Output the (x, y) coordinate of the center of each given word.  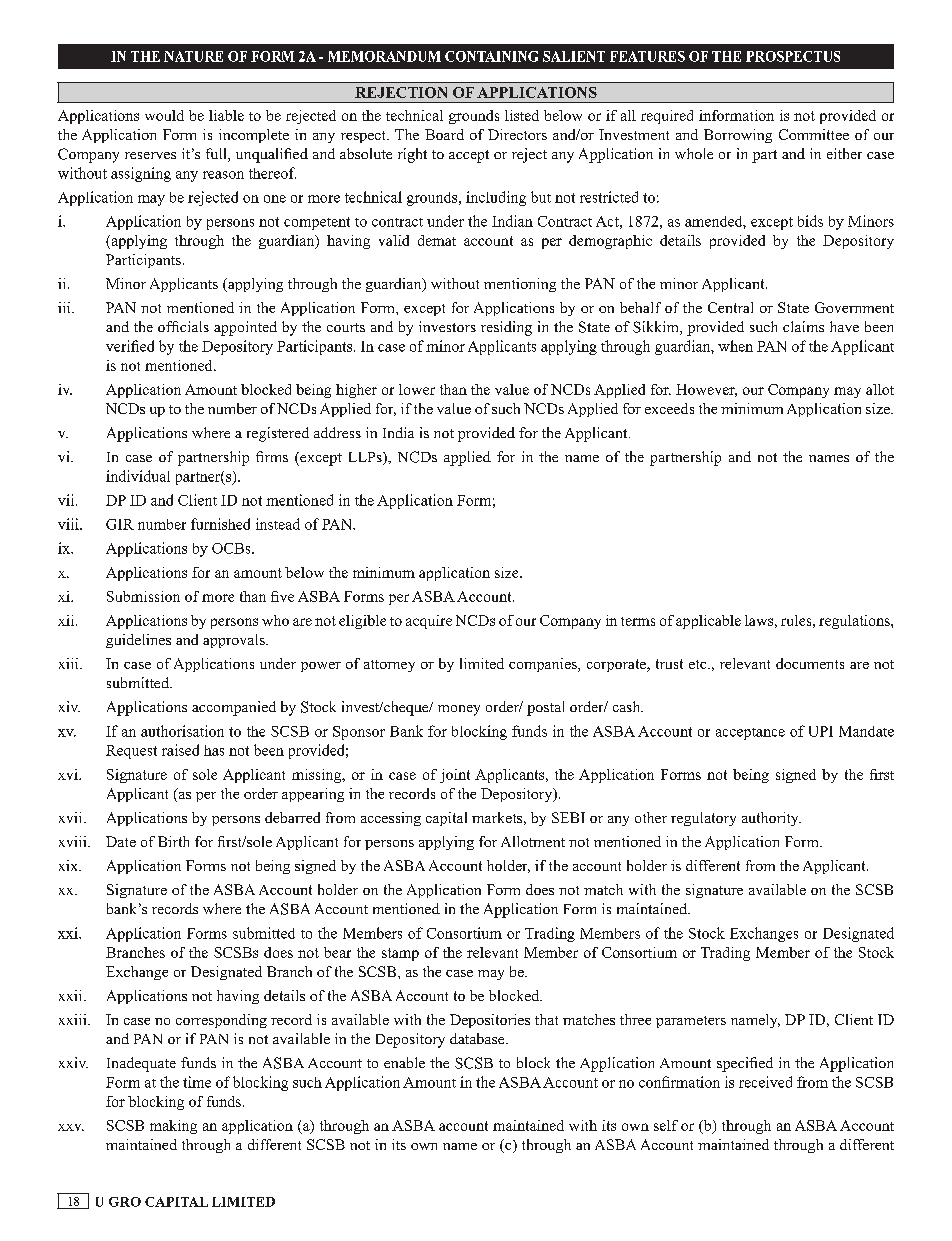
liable (226, 115)
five (282, 596)
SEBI (568, 817)
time (197, 1082)
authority (771, 819)
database (478, 1038)
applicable (708, 622)
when (735, 346)
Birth (173, 841)
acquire (429, 622)
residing (506, 328)
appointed (245, 328)
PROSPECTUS (793, 56)
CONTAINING (491, 56)
